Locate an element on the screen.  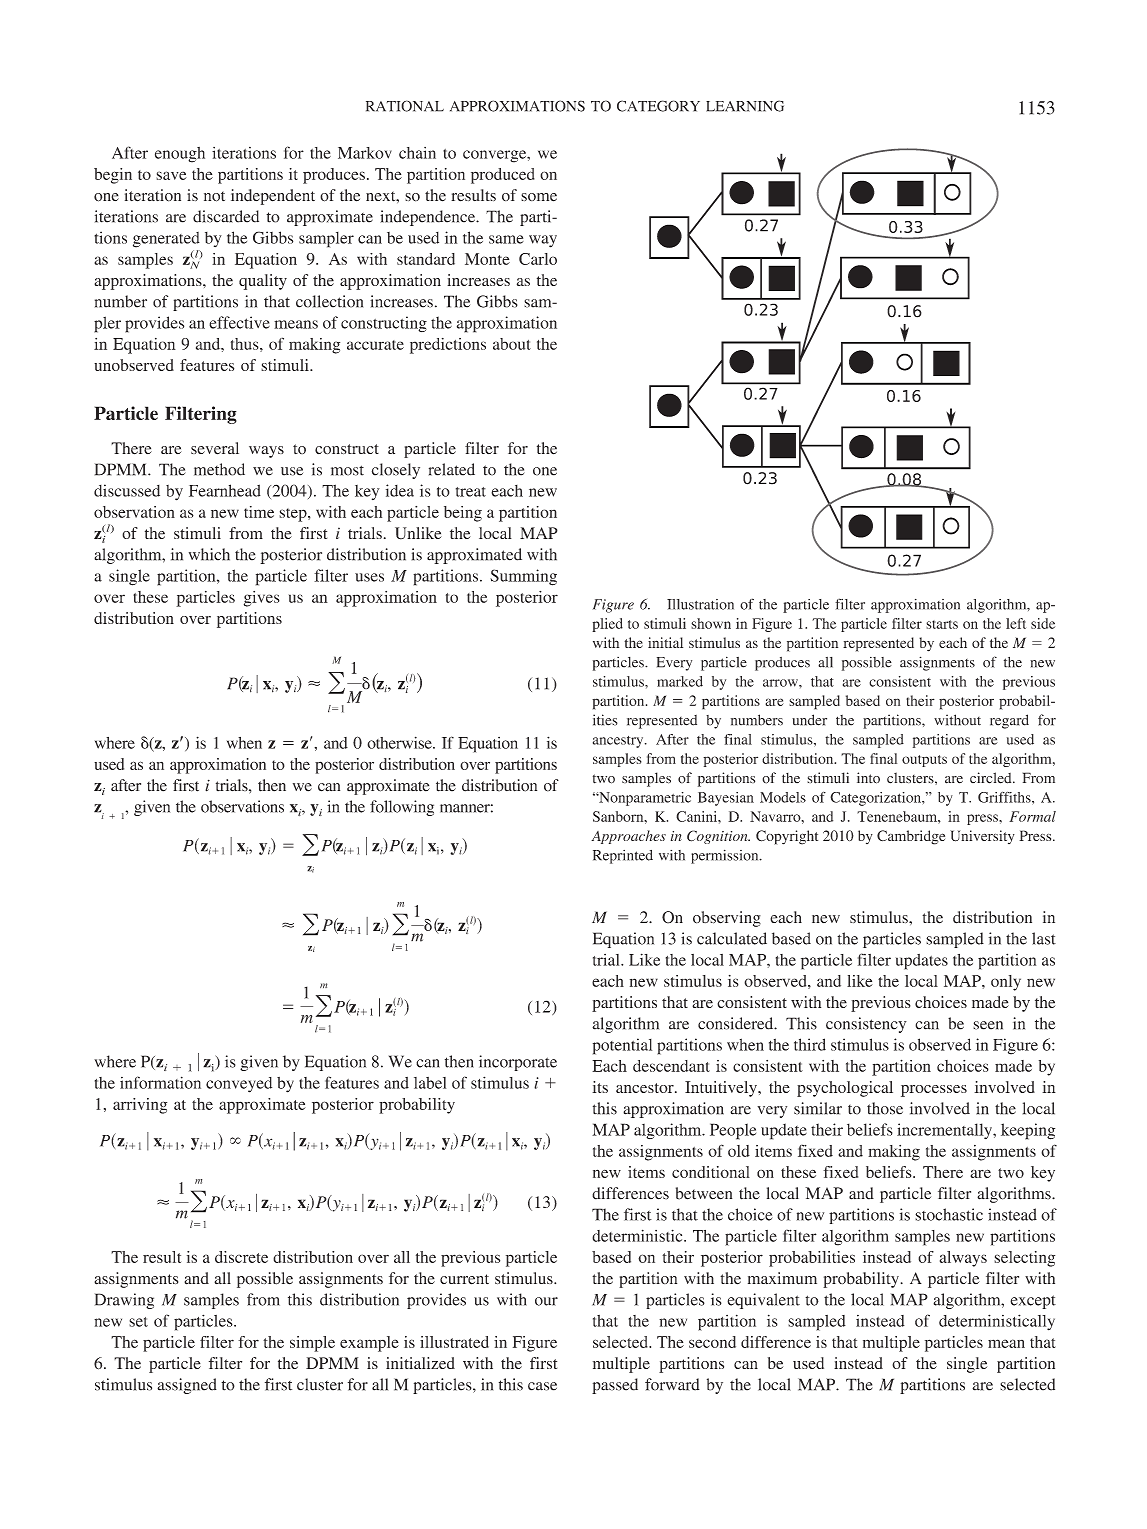
passed is located at coordinates (615, 1386).
